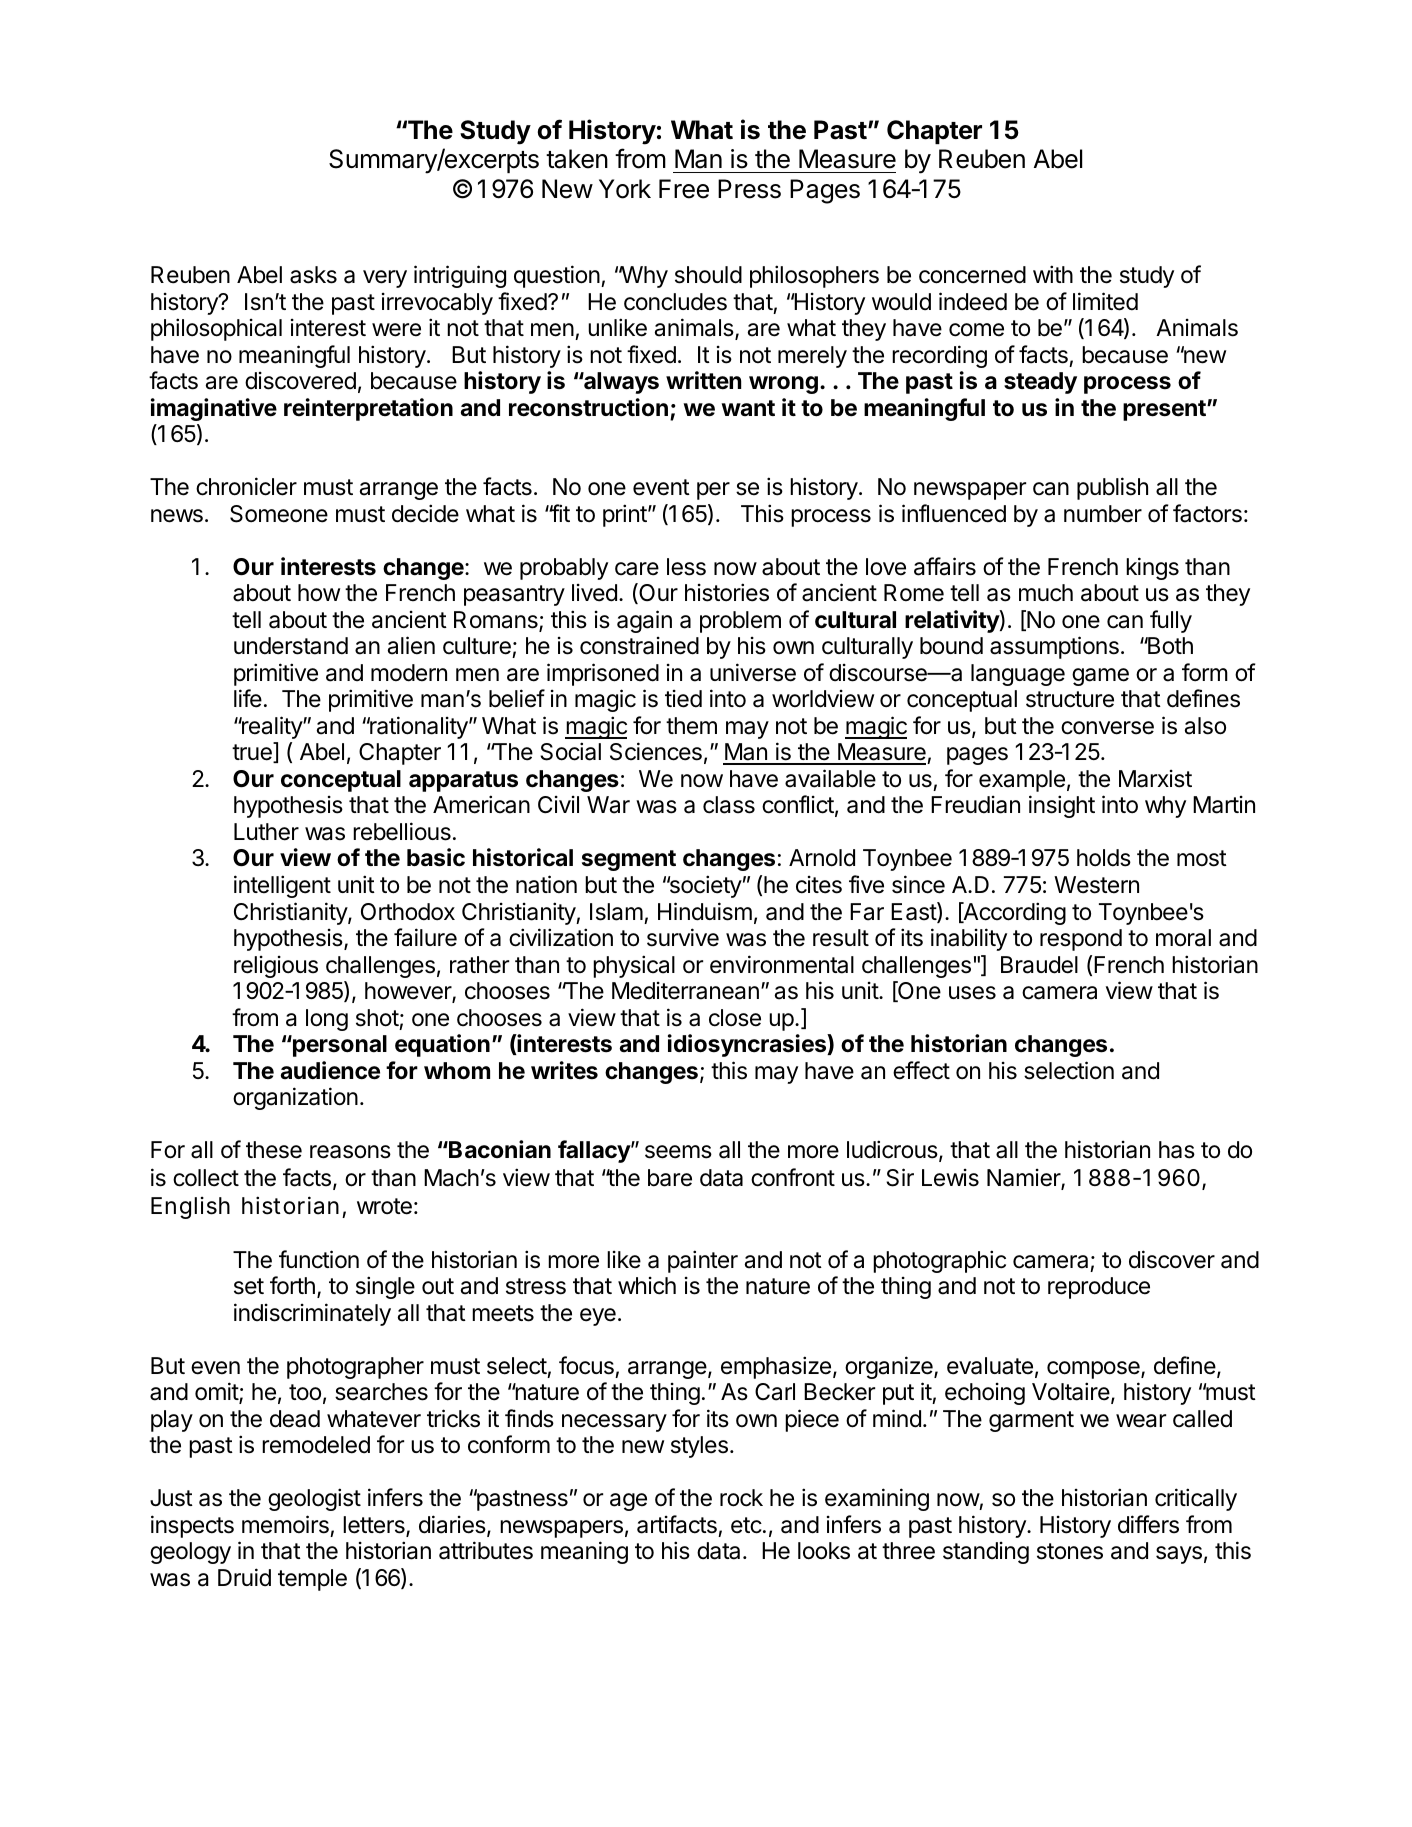 Image resolution: width=1412 pixels, height=1827 pixels. Describe the element at coordinates (246, 486) in the screenshot. I see `chronicler` at that location.
